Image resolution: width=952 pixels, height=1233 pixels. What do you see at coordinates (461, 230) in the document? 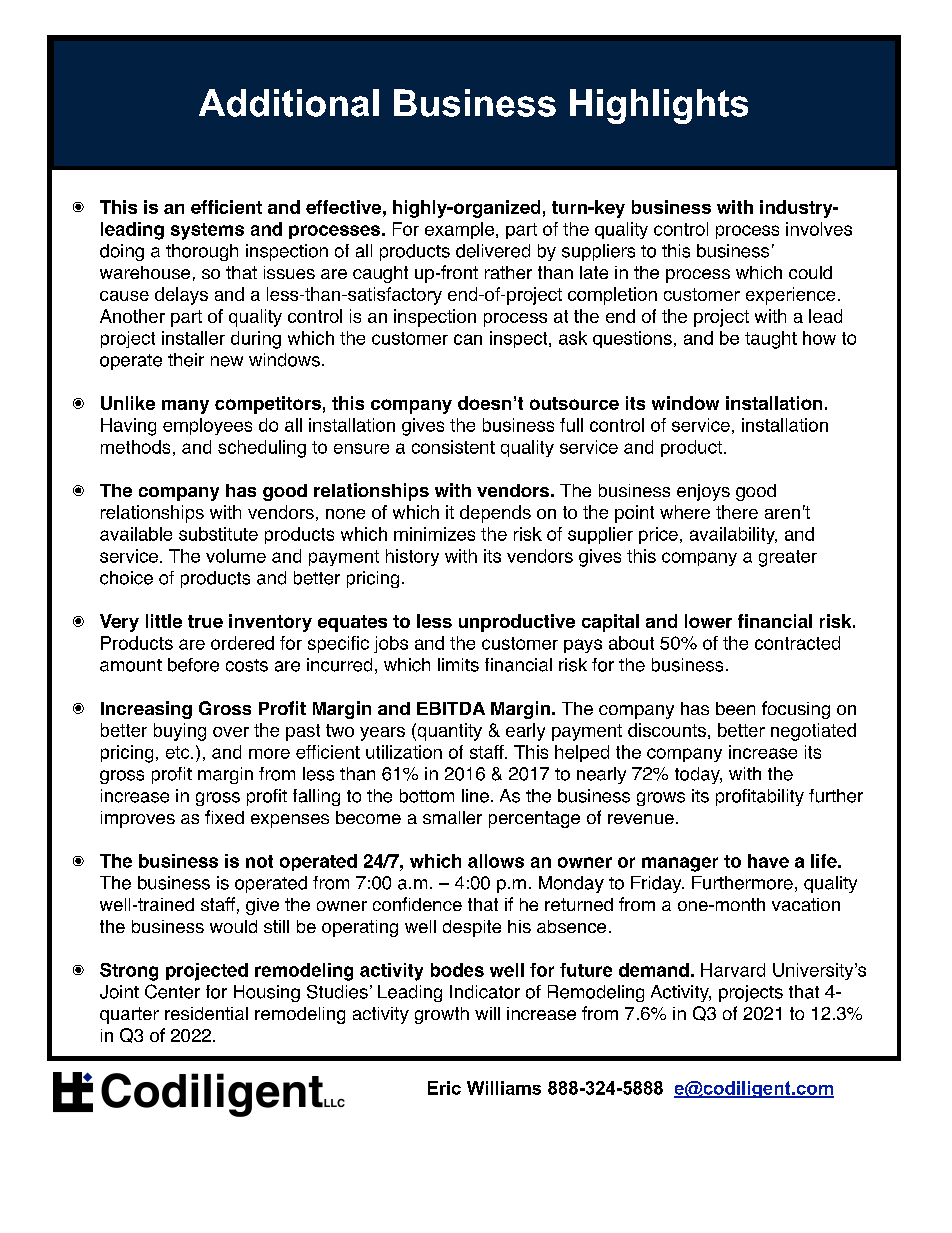
I see `example` at bounding box center [461, 230].
